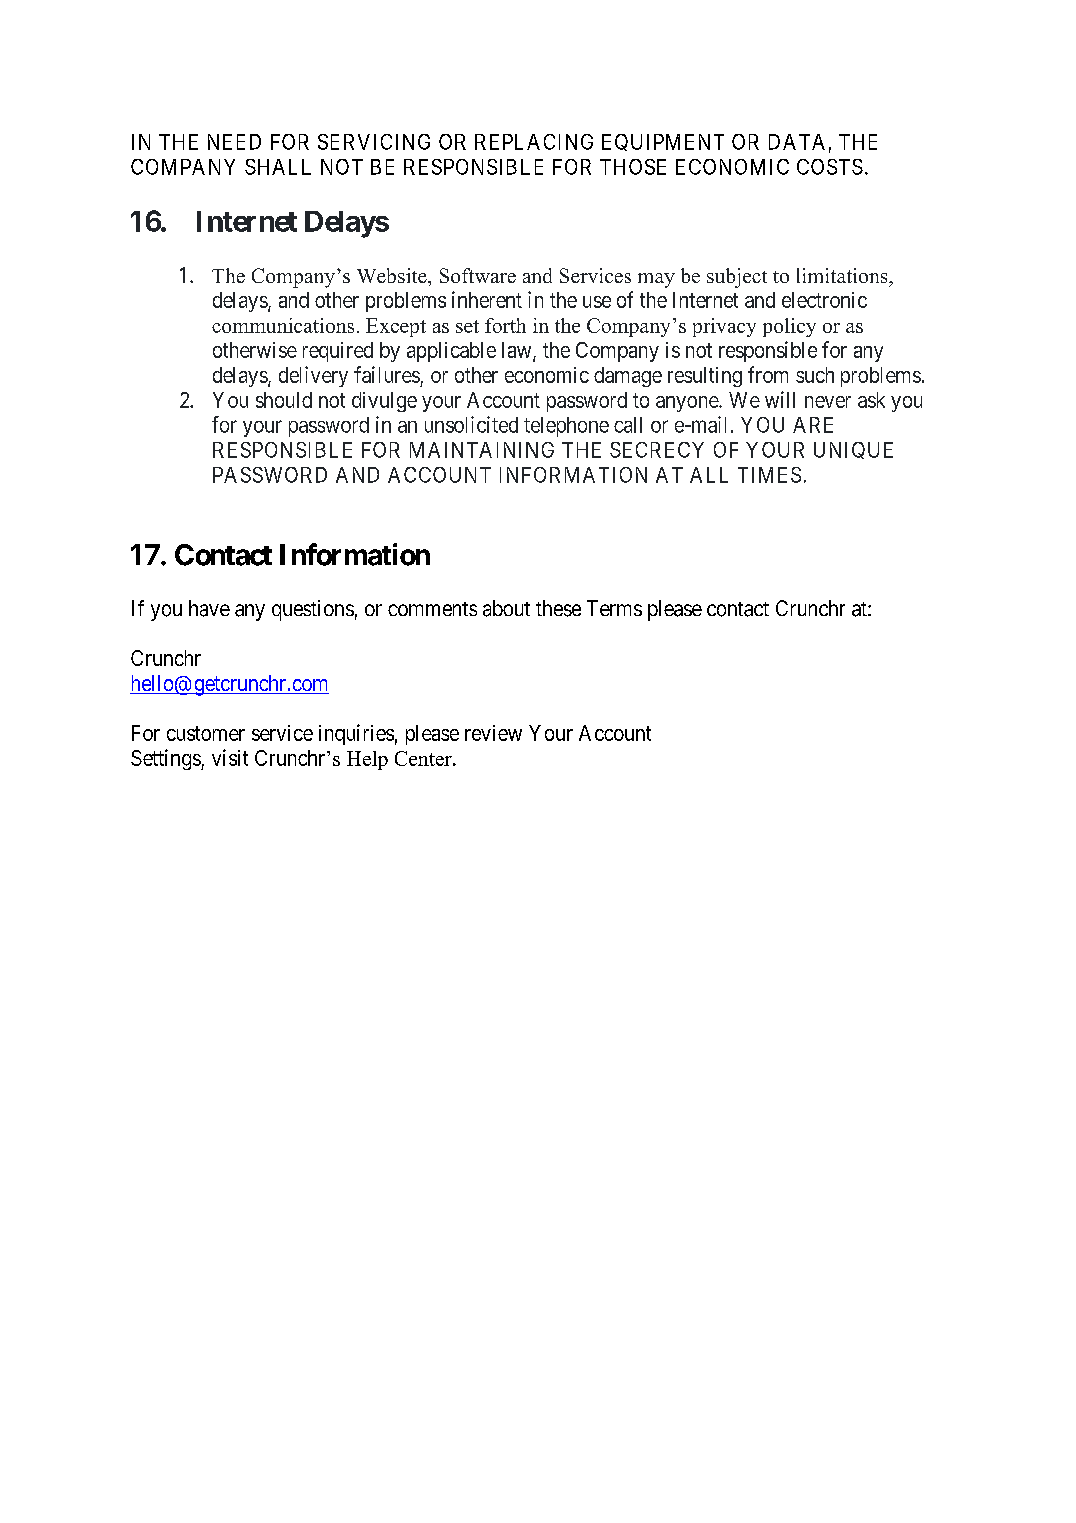  Describe the element at coordinates (482, 450) in the document. I see `MAINTAINING` at that location.
